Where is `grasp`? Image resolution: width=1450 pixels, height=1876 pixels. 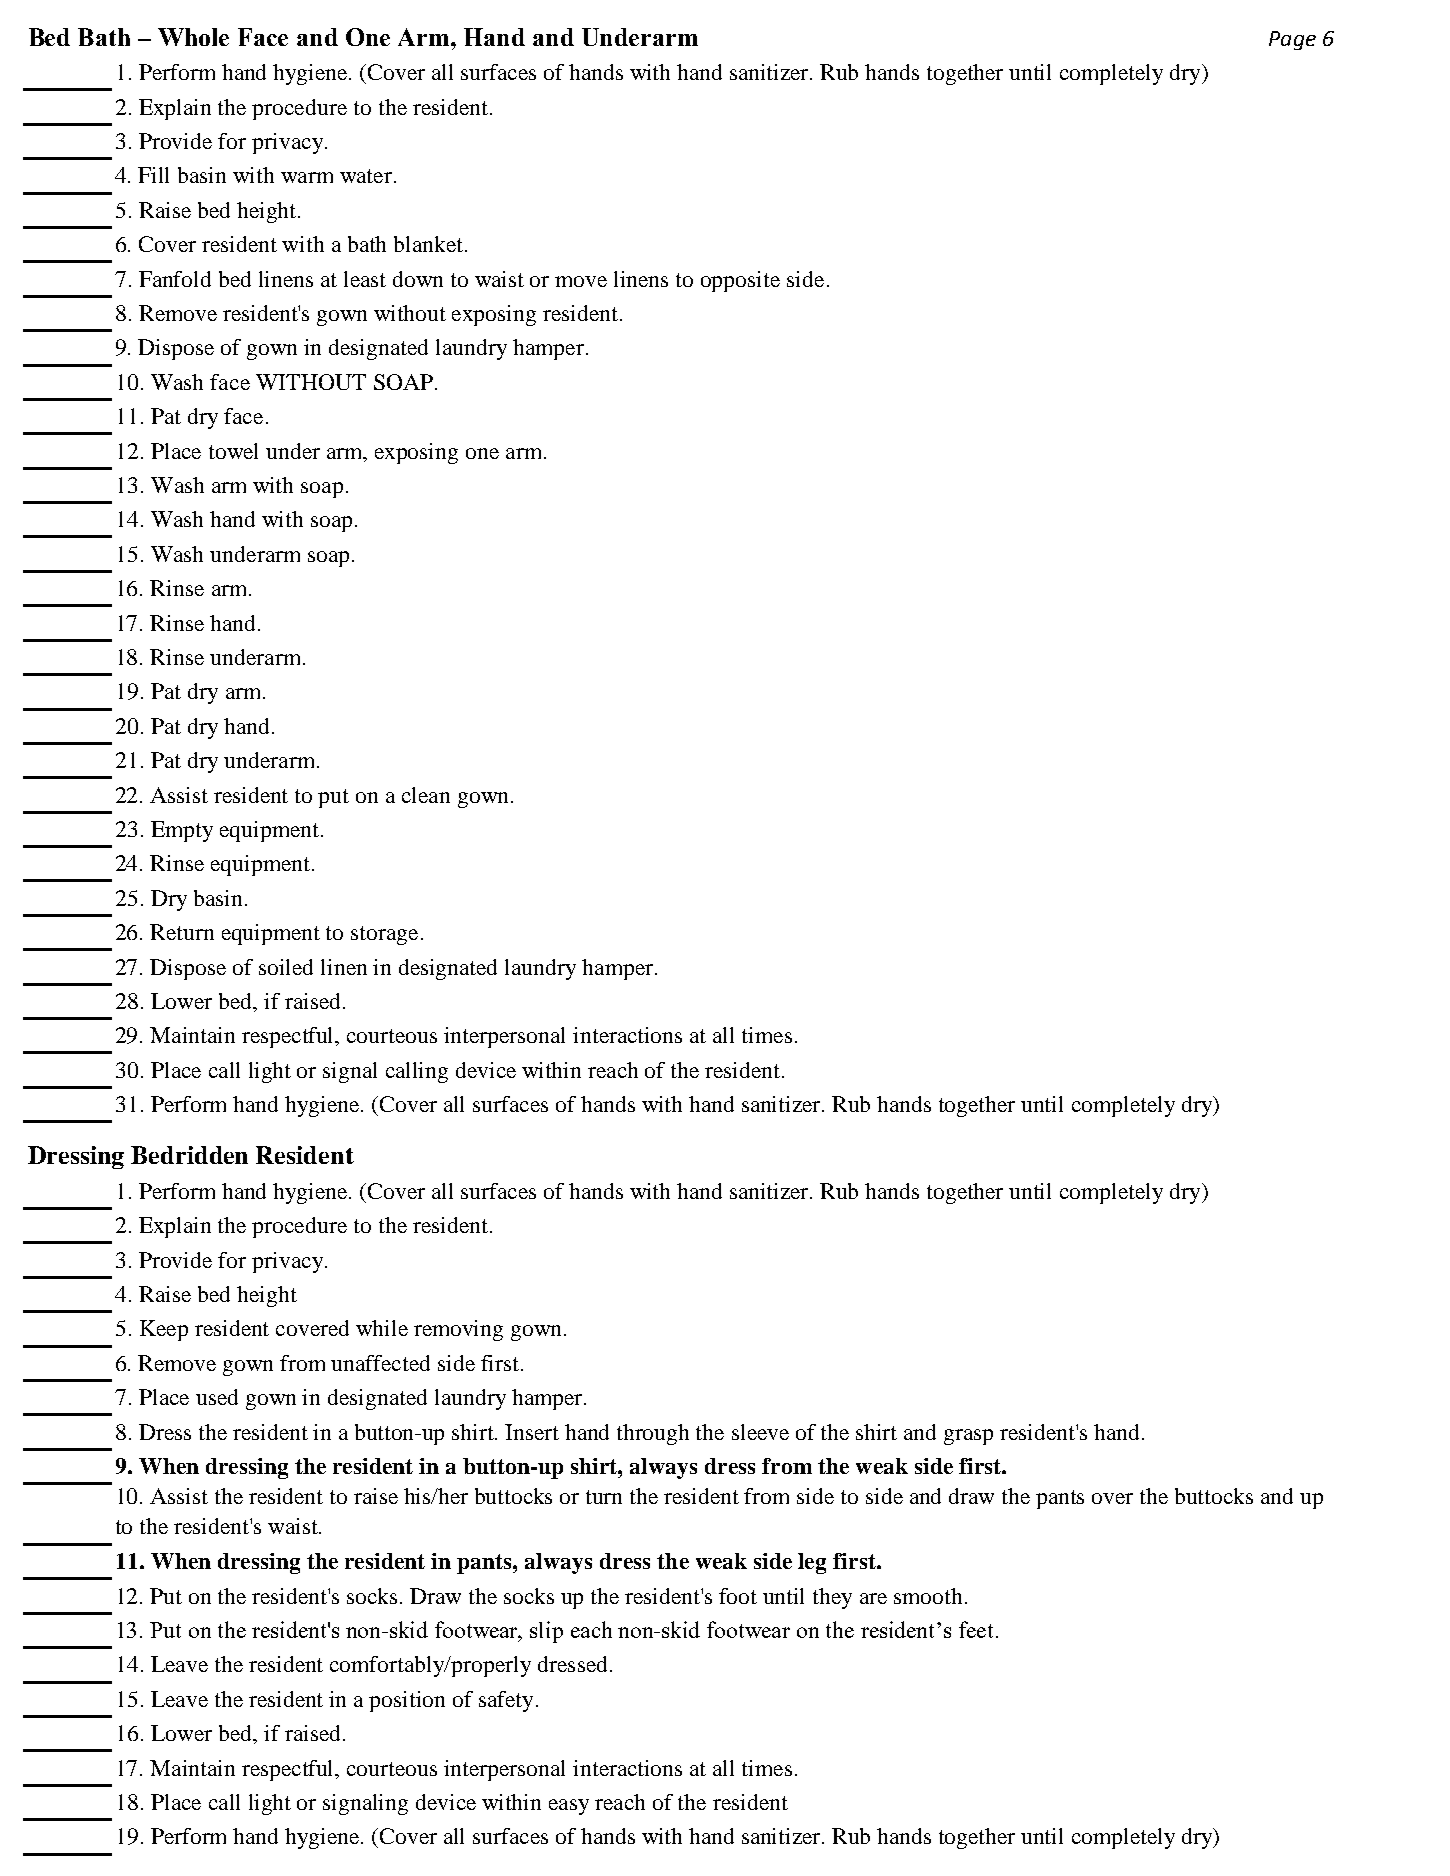 grasp is located at coordinates (968, 1437).
